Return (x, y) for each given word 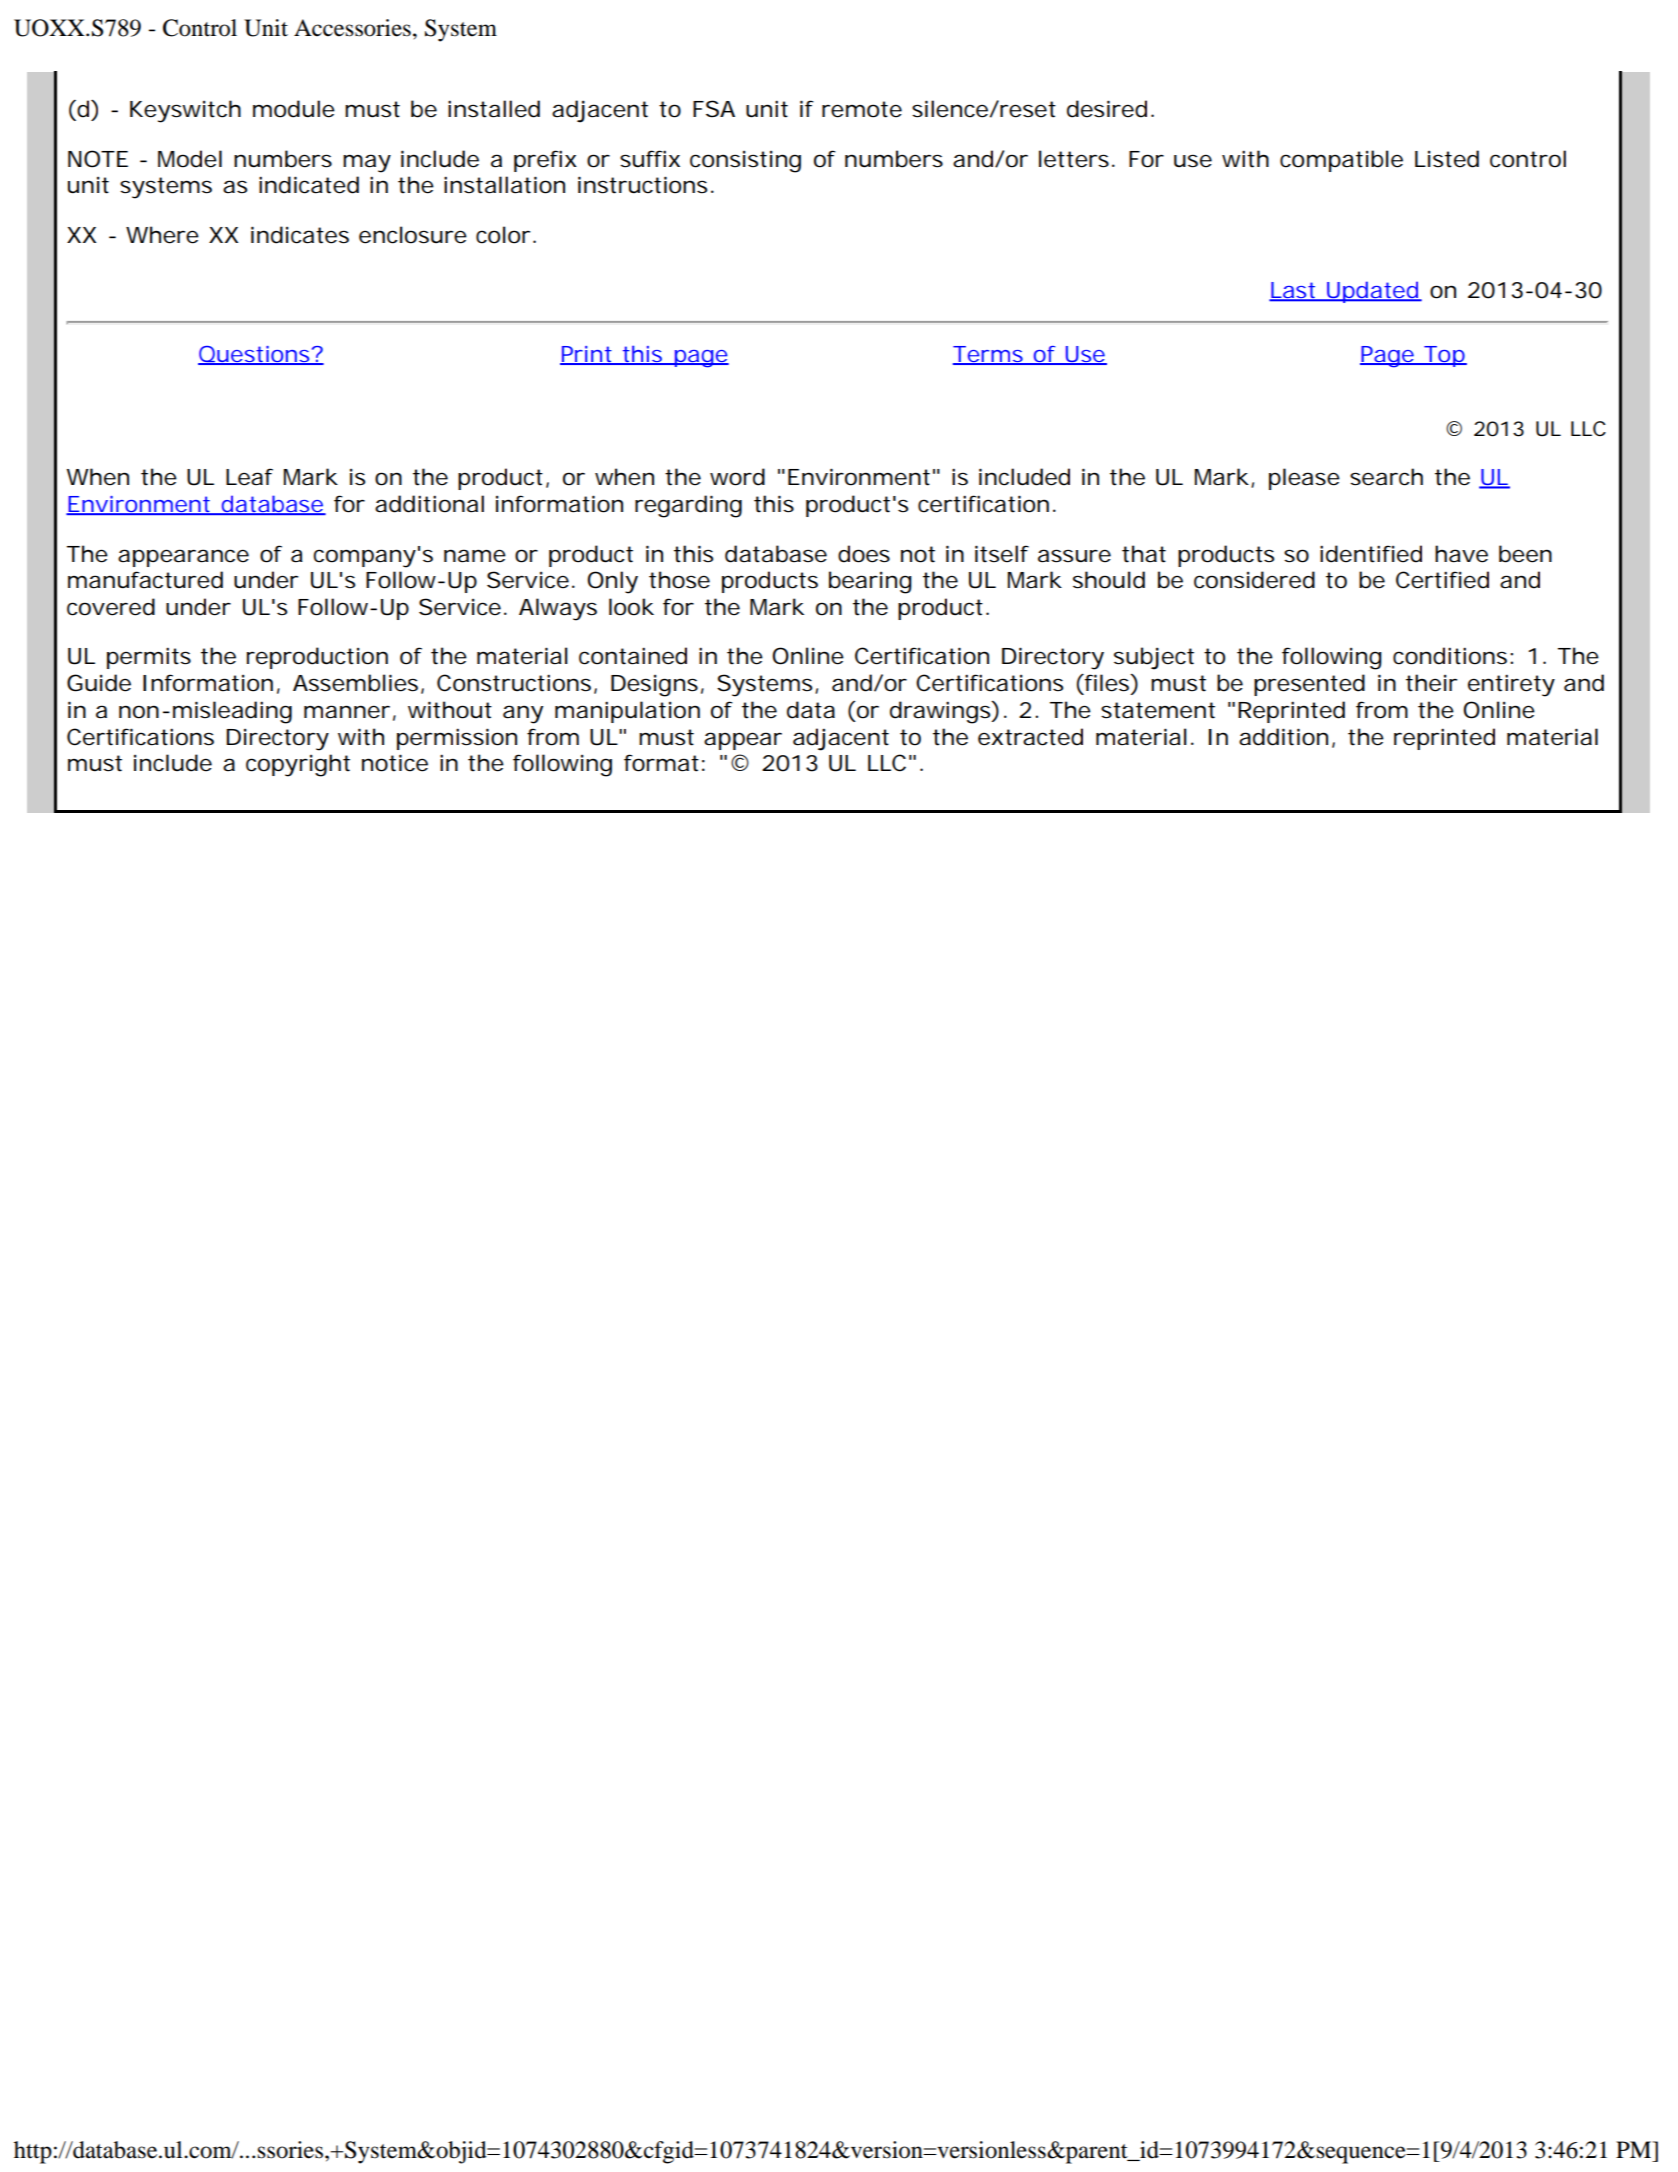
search (1386, 477)
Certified (1442, 580)
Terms (989, 355)
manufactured (145, 580)
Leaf (249, 477)
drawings (941, 712)
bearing (870, 582)
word (737, 477)
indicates (300, 235)
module (294, 109)
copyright (298, 765)
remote (862, 109)
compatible (1341, 161)
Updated (1372, 292)
